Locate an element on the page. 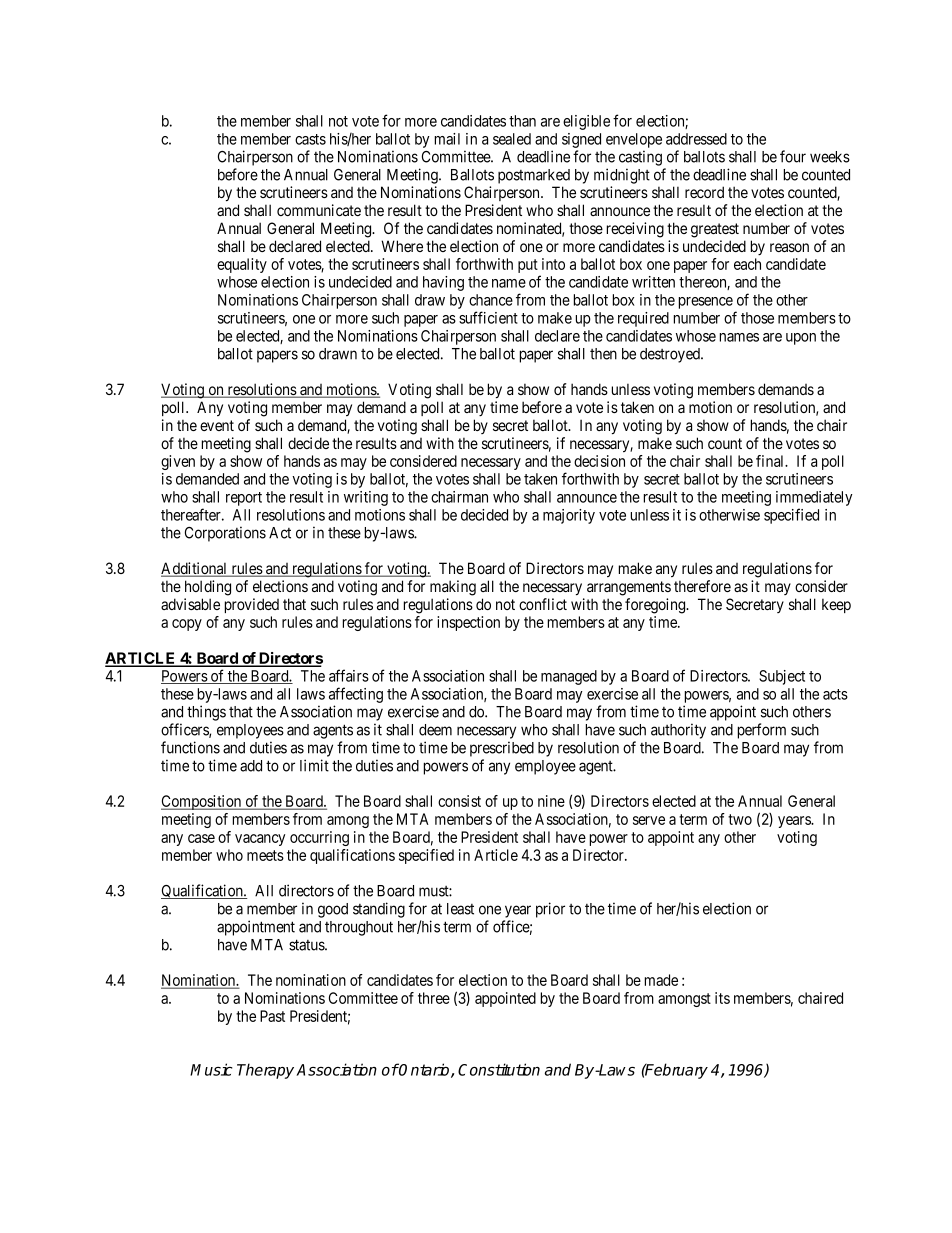 This page has width=952, height=1233. four is located at coordinates (793, 156).
